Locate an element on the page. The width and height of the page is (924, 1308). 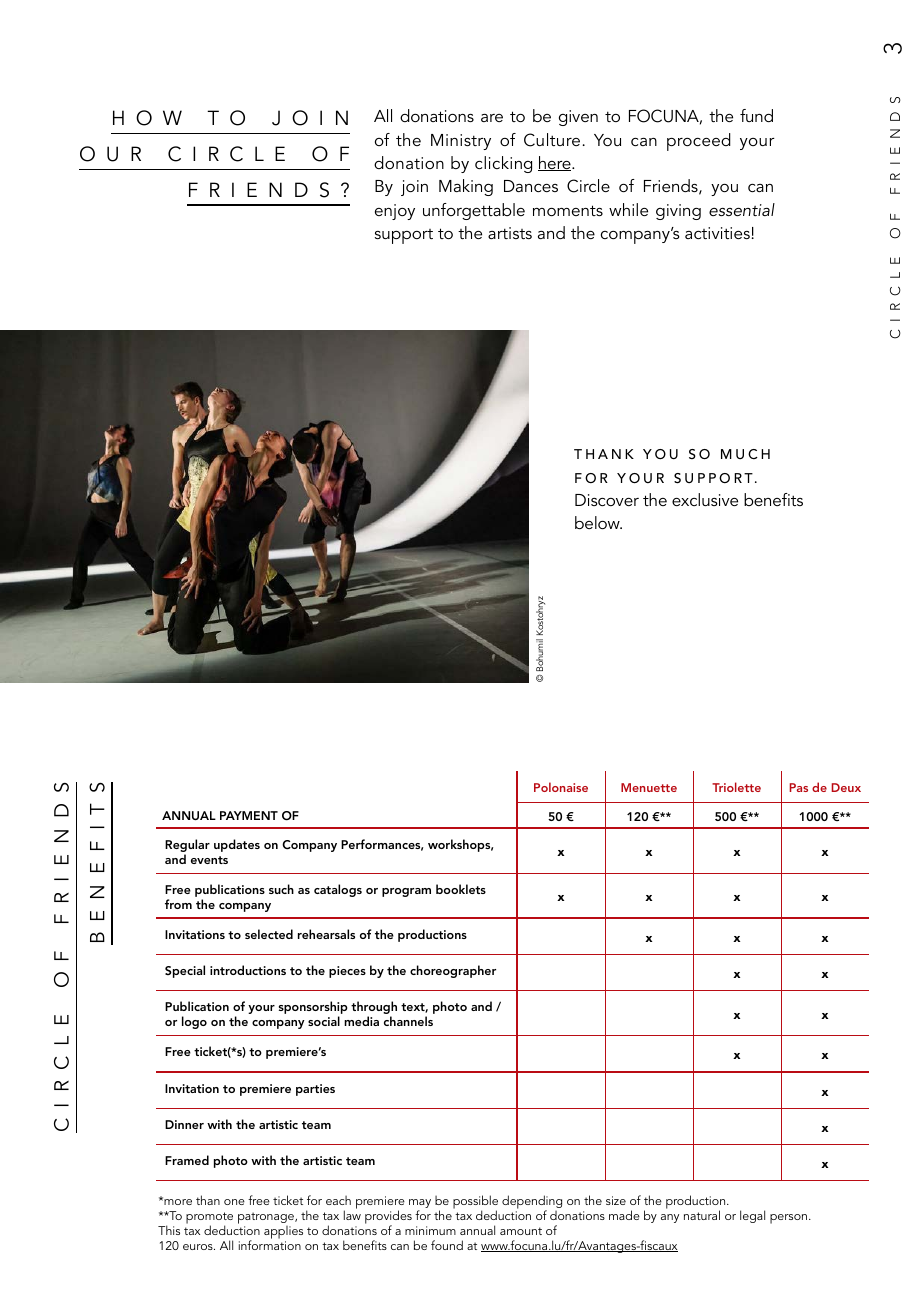
amount is located at coordinates (521, 1231).
